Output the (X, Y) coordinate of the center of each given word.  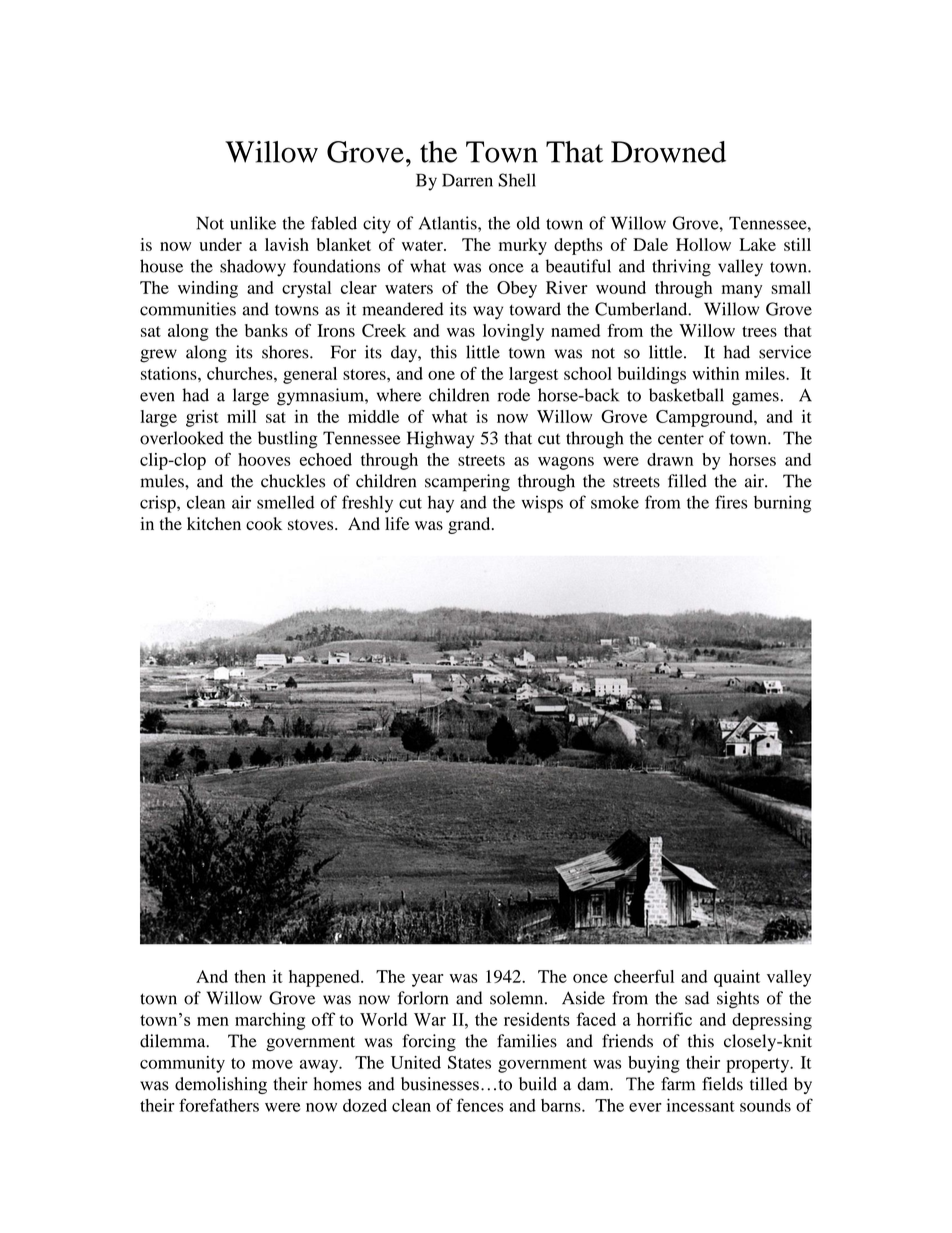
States (469, 1062)
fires (731, 502)
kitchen (214, 523)
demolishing (221, 1085)
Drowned (668, 152)
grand (470, 525)
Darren (467, 180)
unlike (253, 223)
